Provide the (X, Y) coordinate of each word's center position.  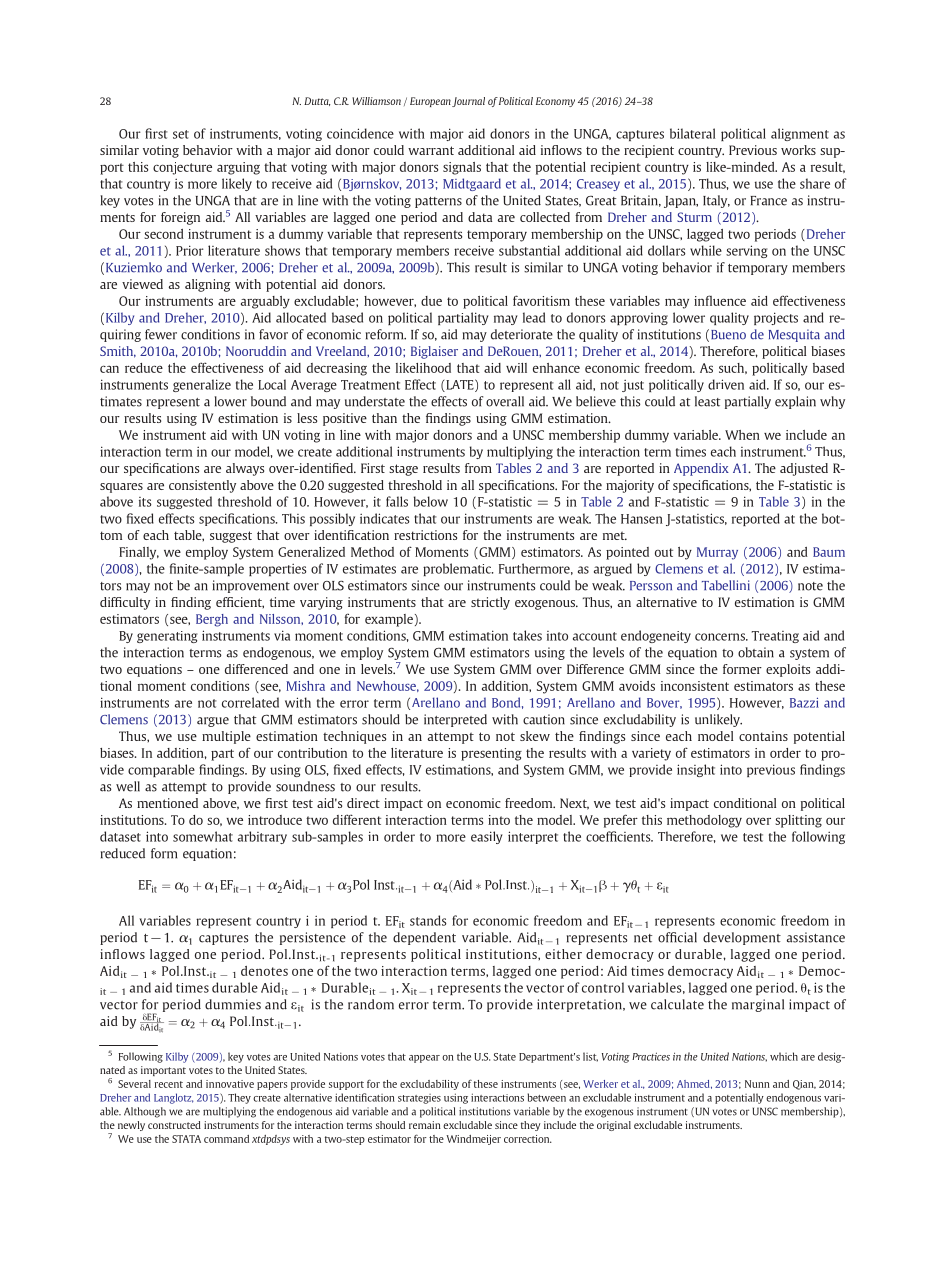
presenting (491, 754)
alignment (800, 134)
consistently (202, 486)
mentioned (167, 803)
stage (403, 470)
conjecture (182, 168)
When (742, 435)
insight (696, 770)
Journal (468, 102)
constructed (174, 1125)
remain (425, 1125)
